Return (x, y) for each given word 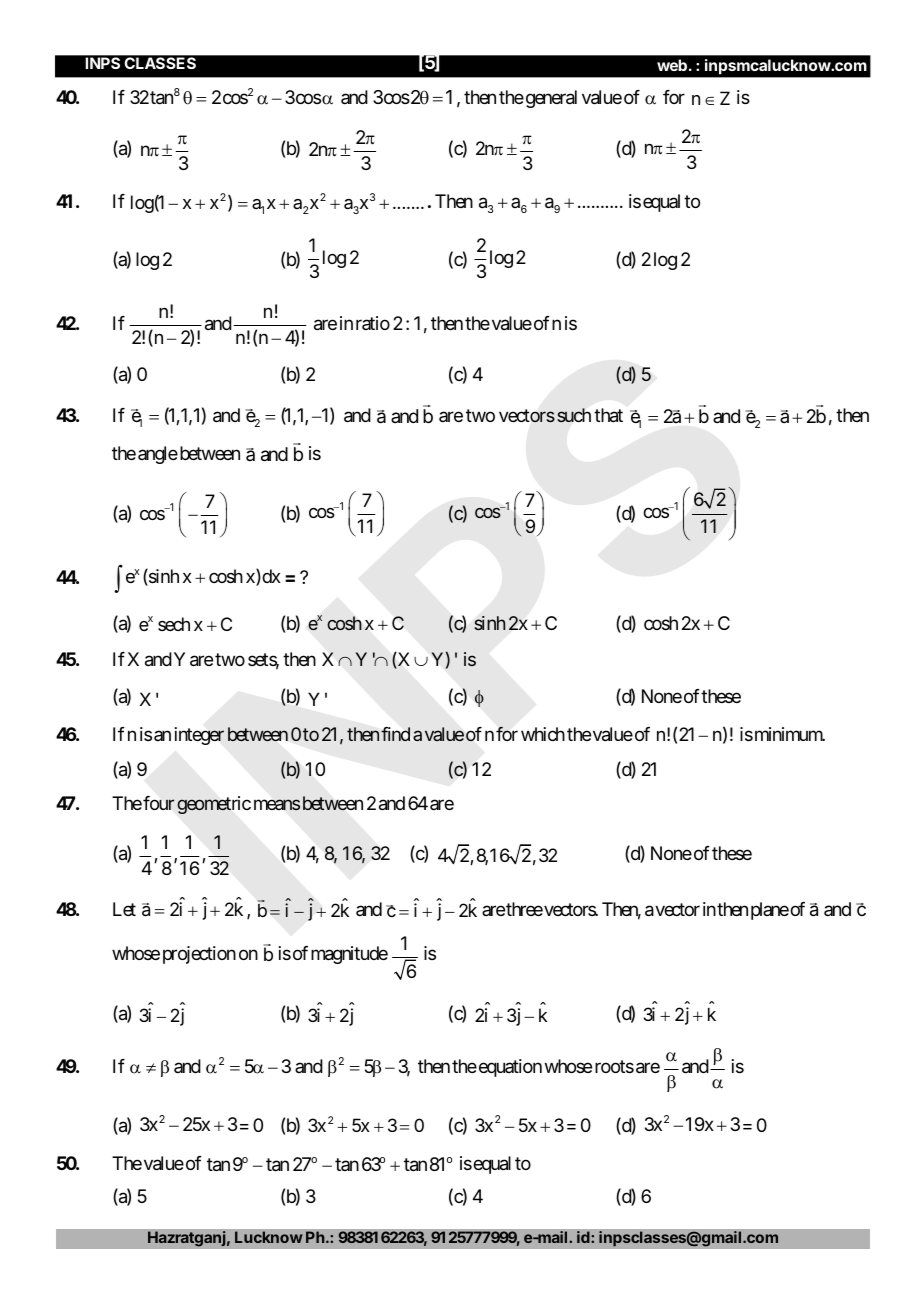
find (395, 734)
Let (124, 909)
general (550, 99)
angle (158, 455)
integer (199, 736)
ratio (373, 323)
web (672, 65)
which (543, 734)
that (608, 415)
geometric (214, 805)
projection (199, 955)
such (574, 415)
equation (509, 1068)
